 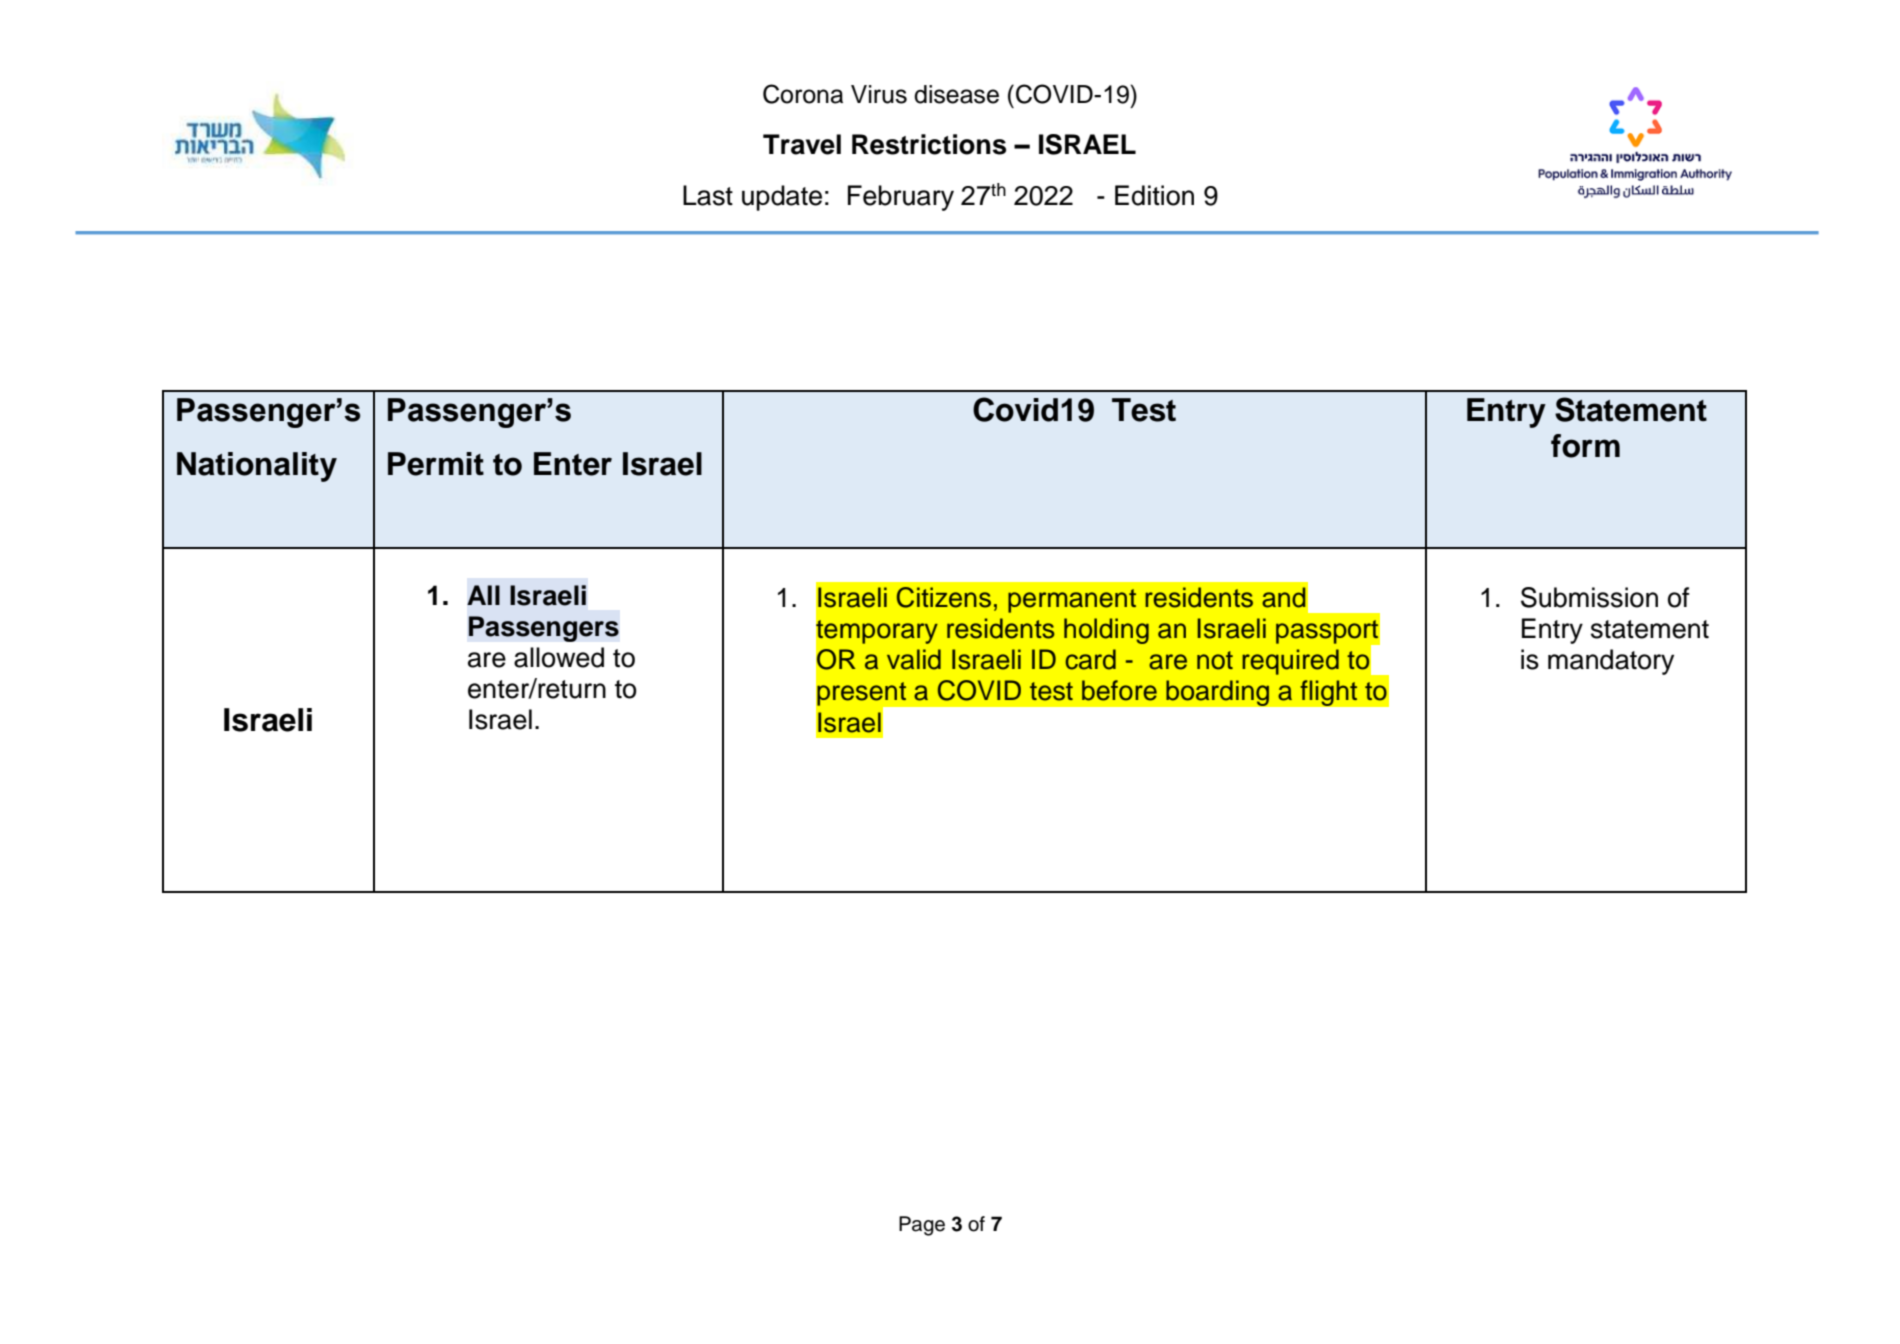 I want to click on Permit, so click(x=436, y=464).
